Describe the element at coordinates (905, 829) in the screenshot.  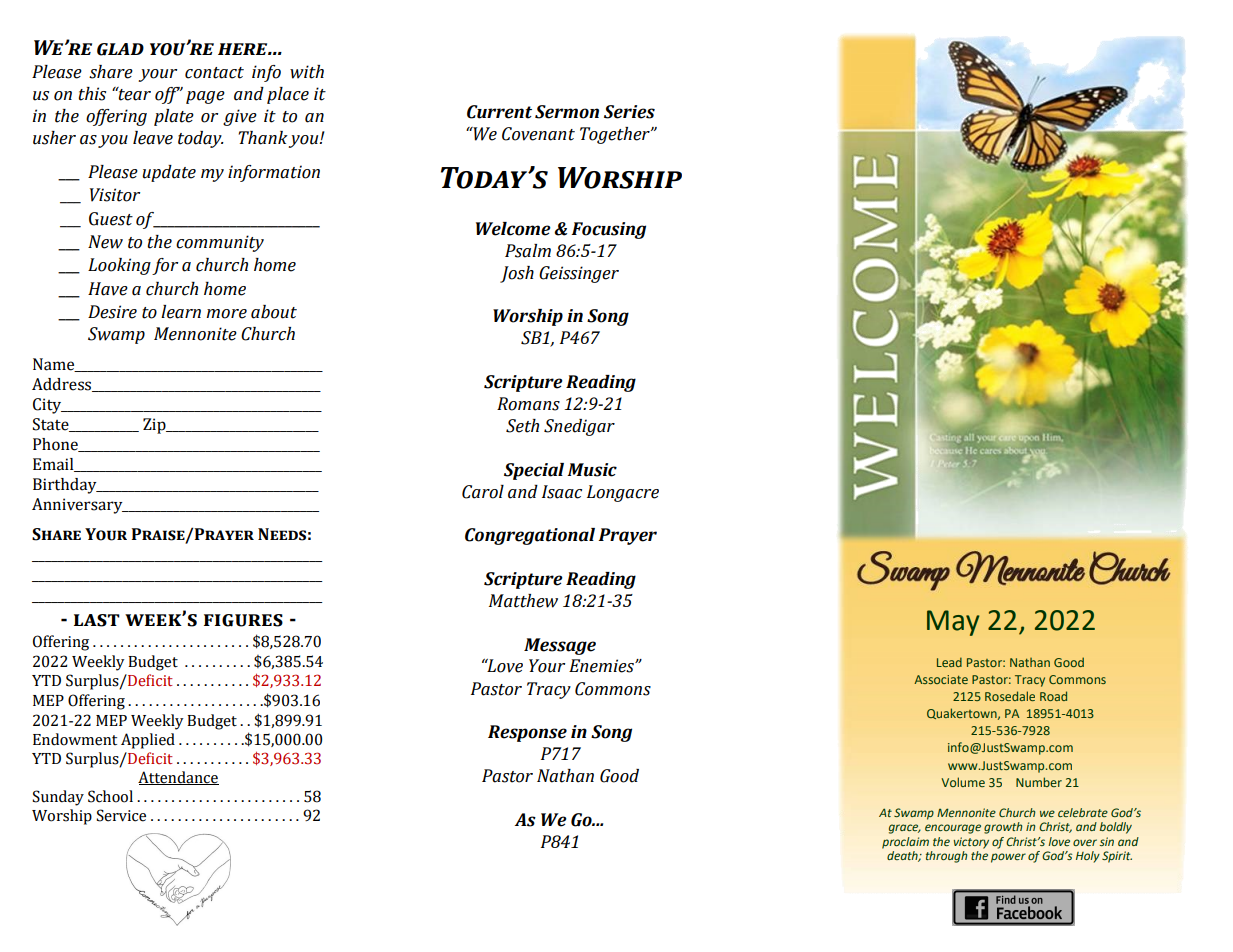
I see `grace` at that location.
